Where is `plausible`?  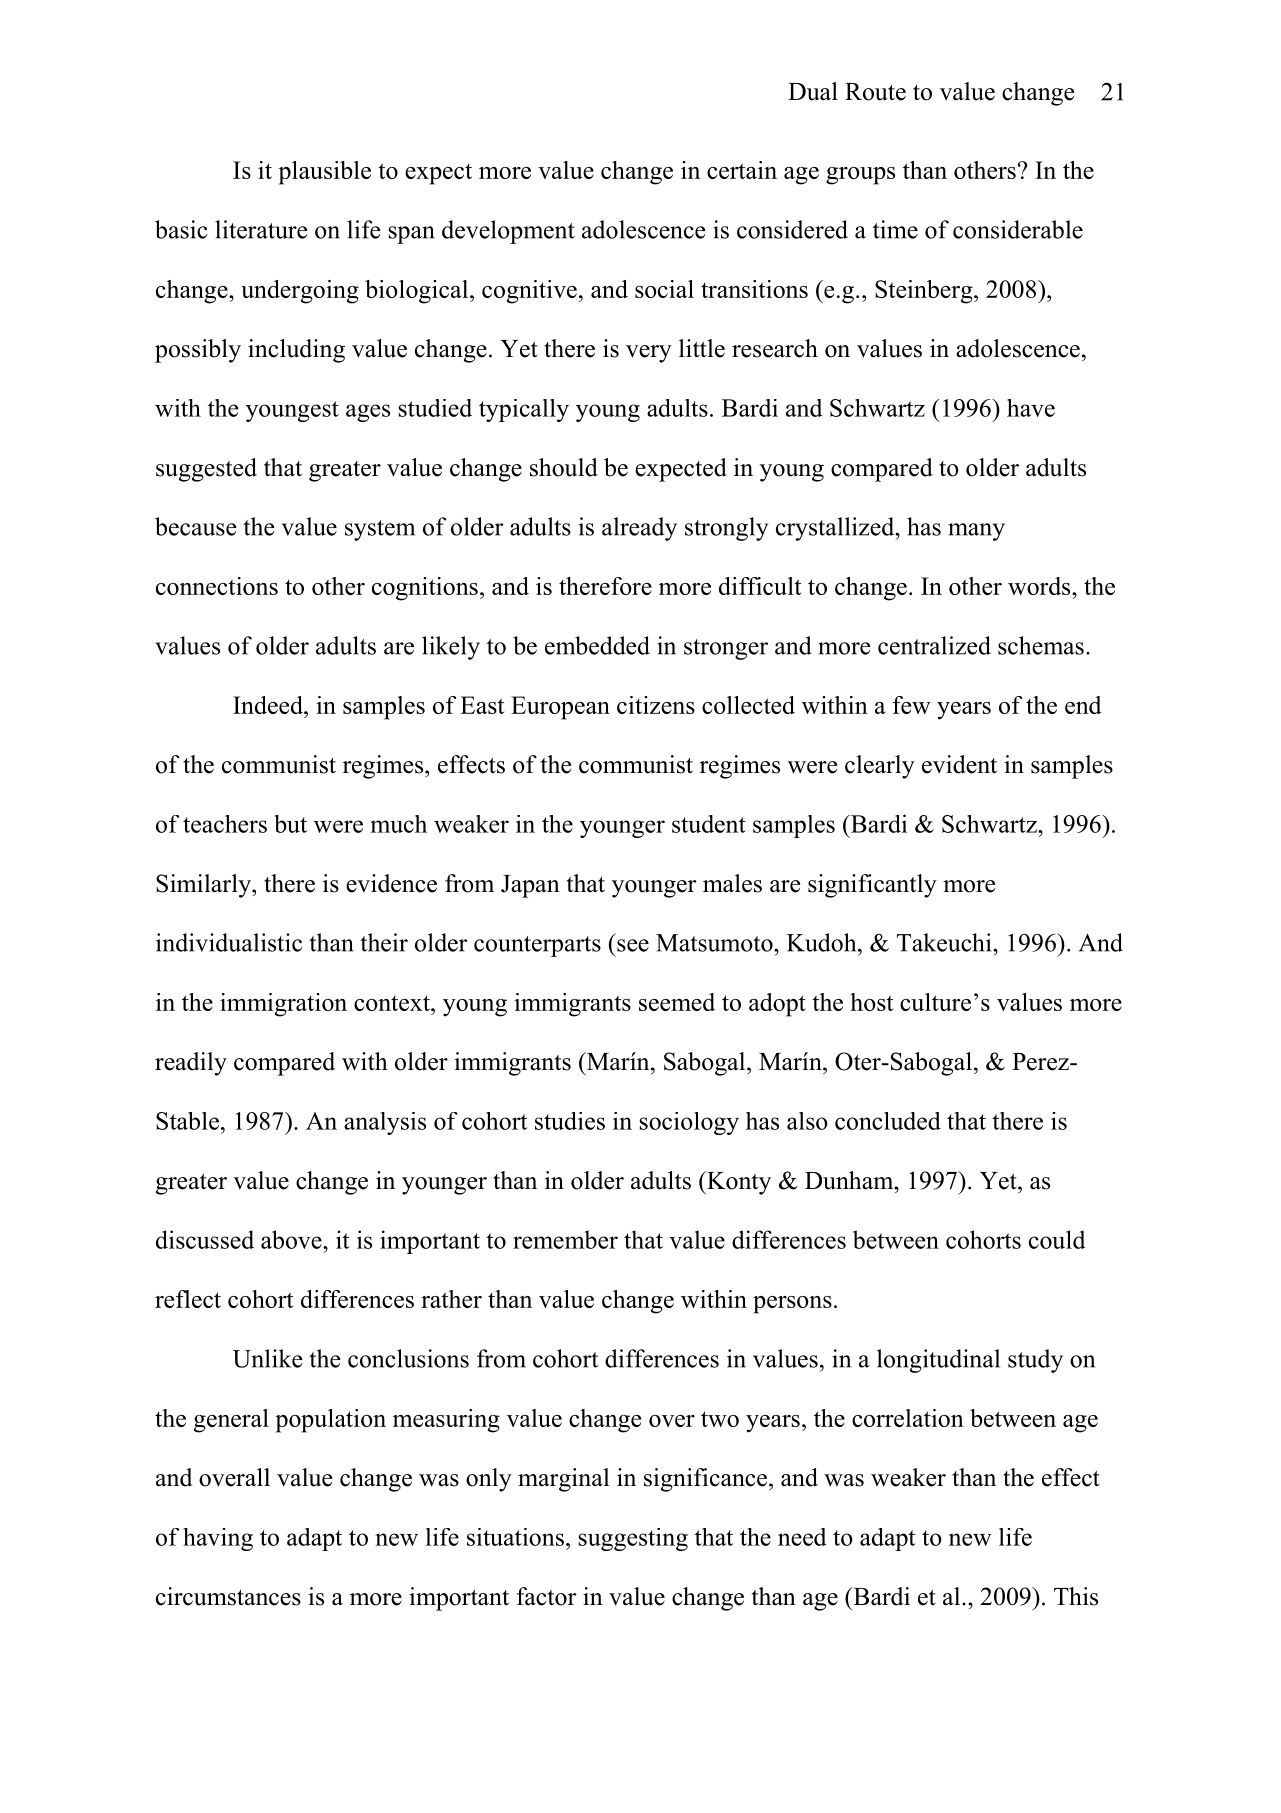
plausible is located at coordinates (324, 173).
